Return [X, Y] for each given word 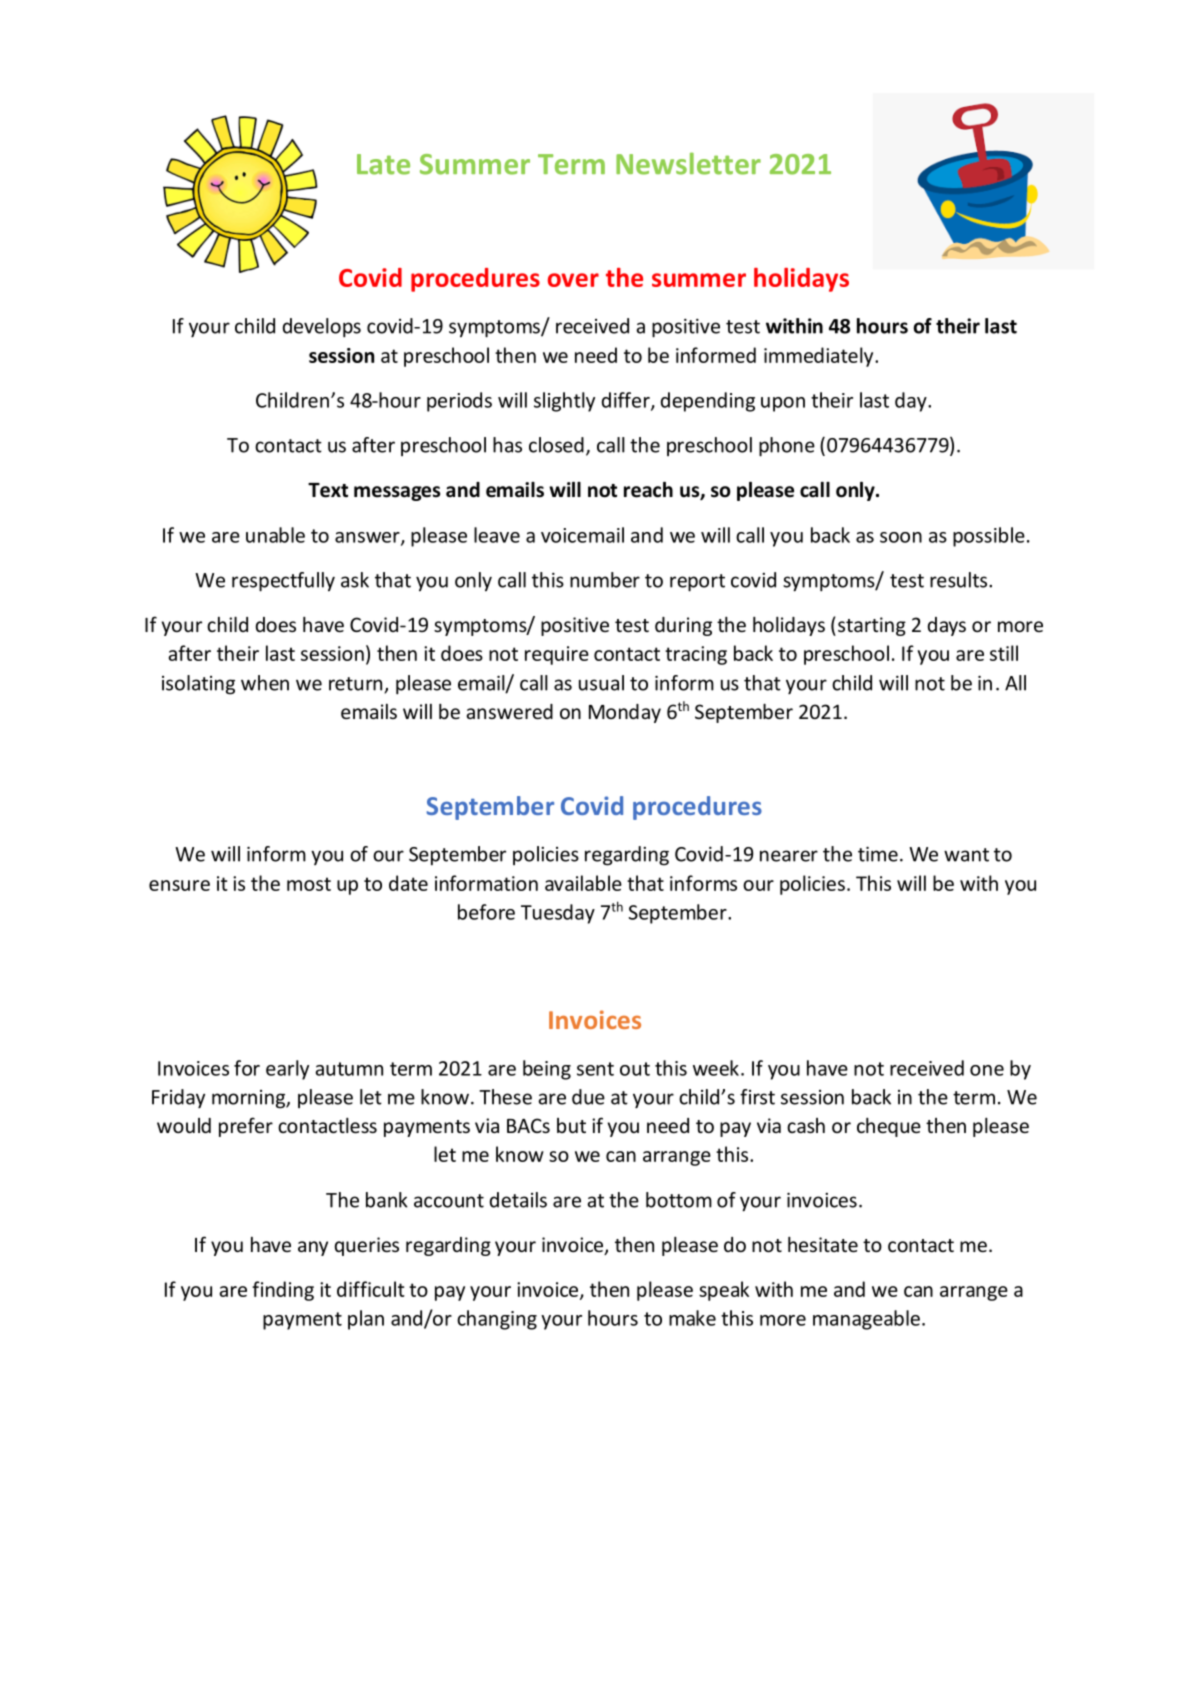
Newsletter [688, 163]
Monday [625, 713]
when [265, 683]
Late [383, 164]
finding [283, 1291]
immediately [820, 357]
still [1004, 653]
